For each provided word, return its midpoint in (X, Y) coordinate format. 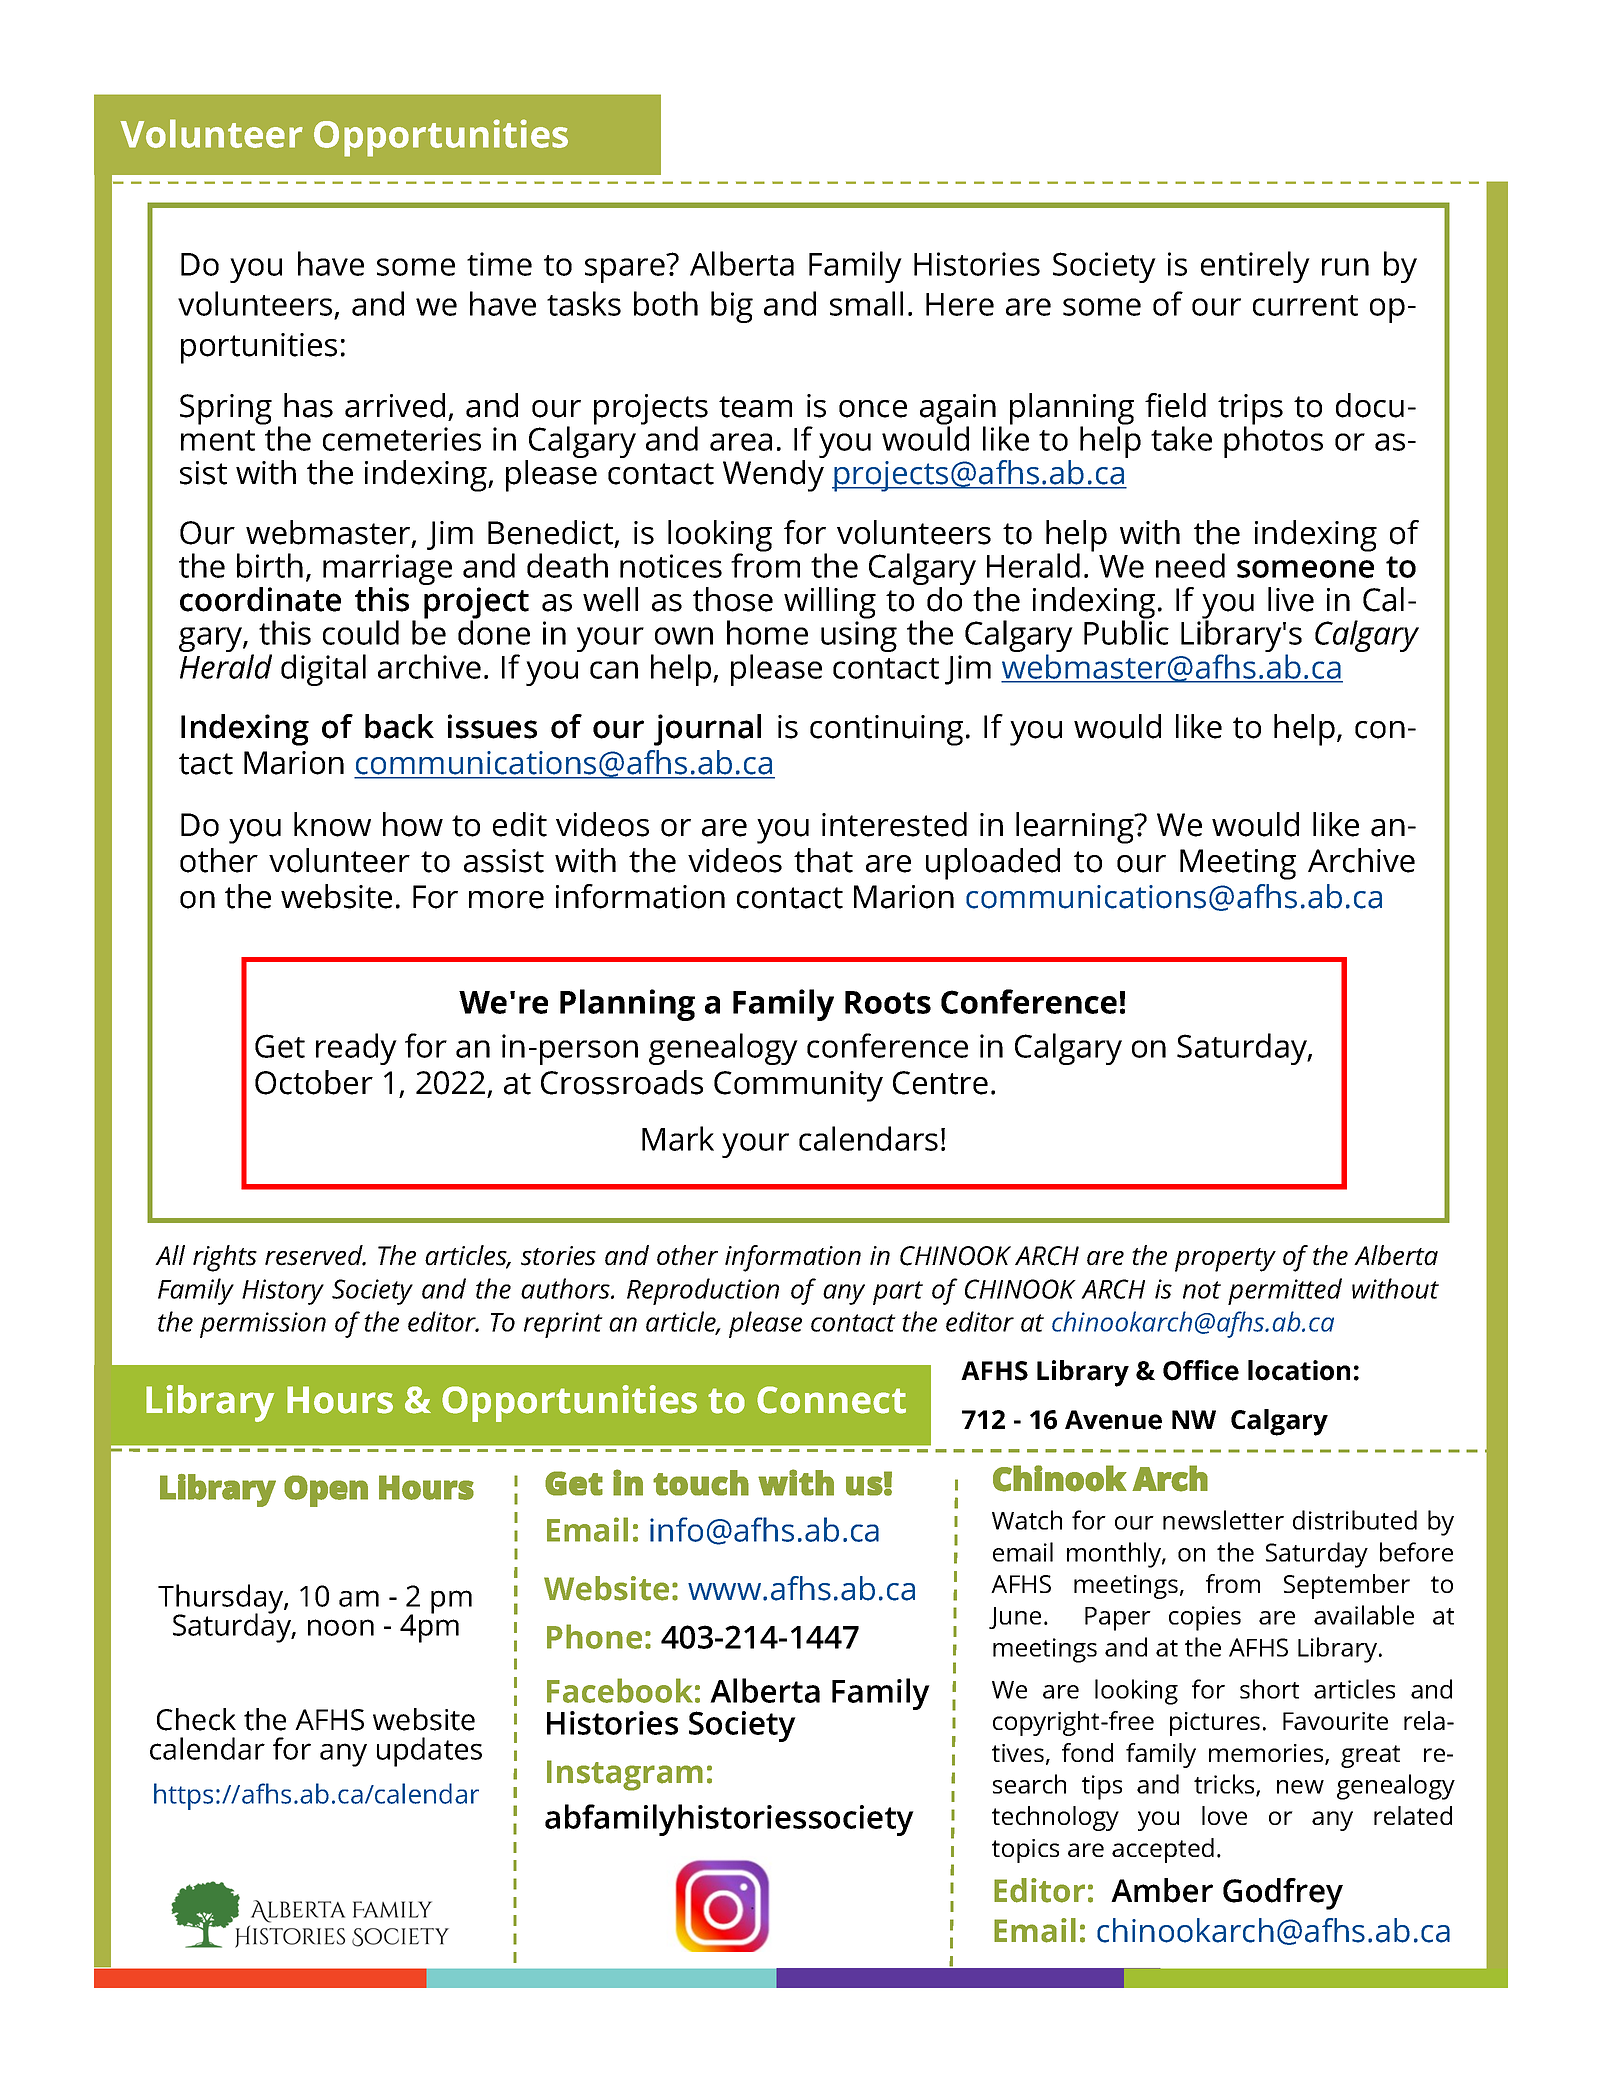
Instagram (625, 1775)
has (308, 405)
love (1224, 1815)
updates (429, 1752)
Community (798, 1086)
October (314, 1082)
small (866, 303)
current (1305, 305)
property (1225, 1260)
